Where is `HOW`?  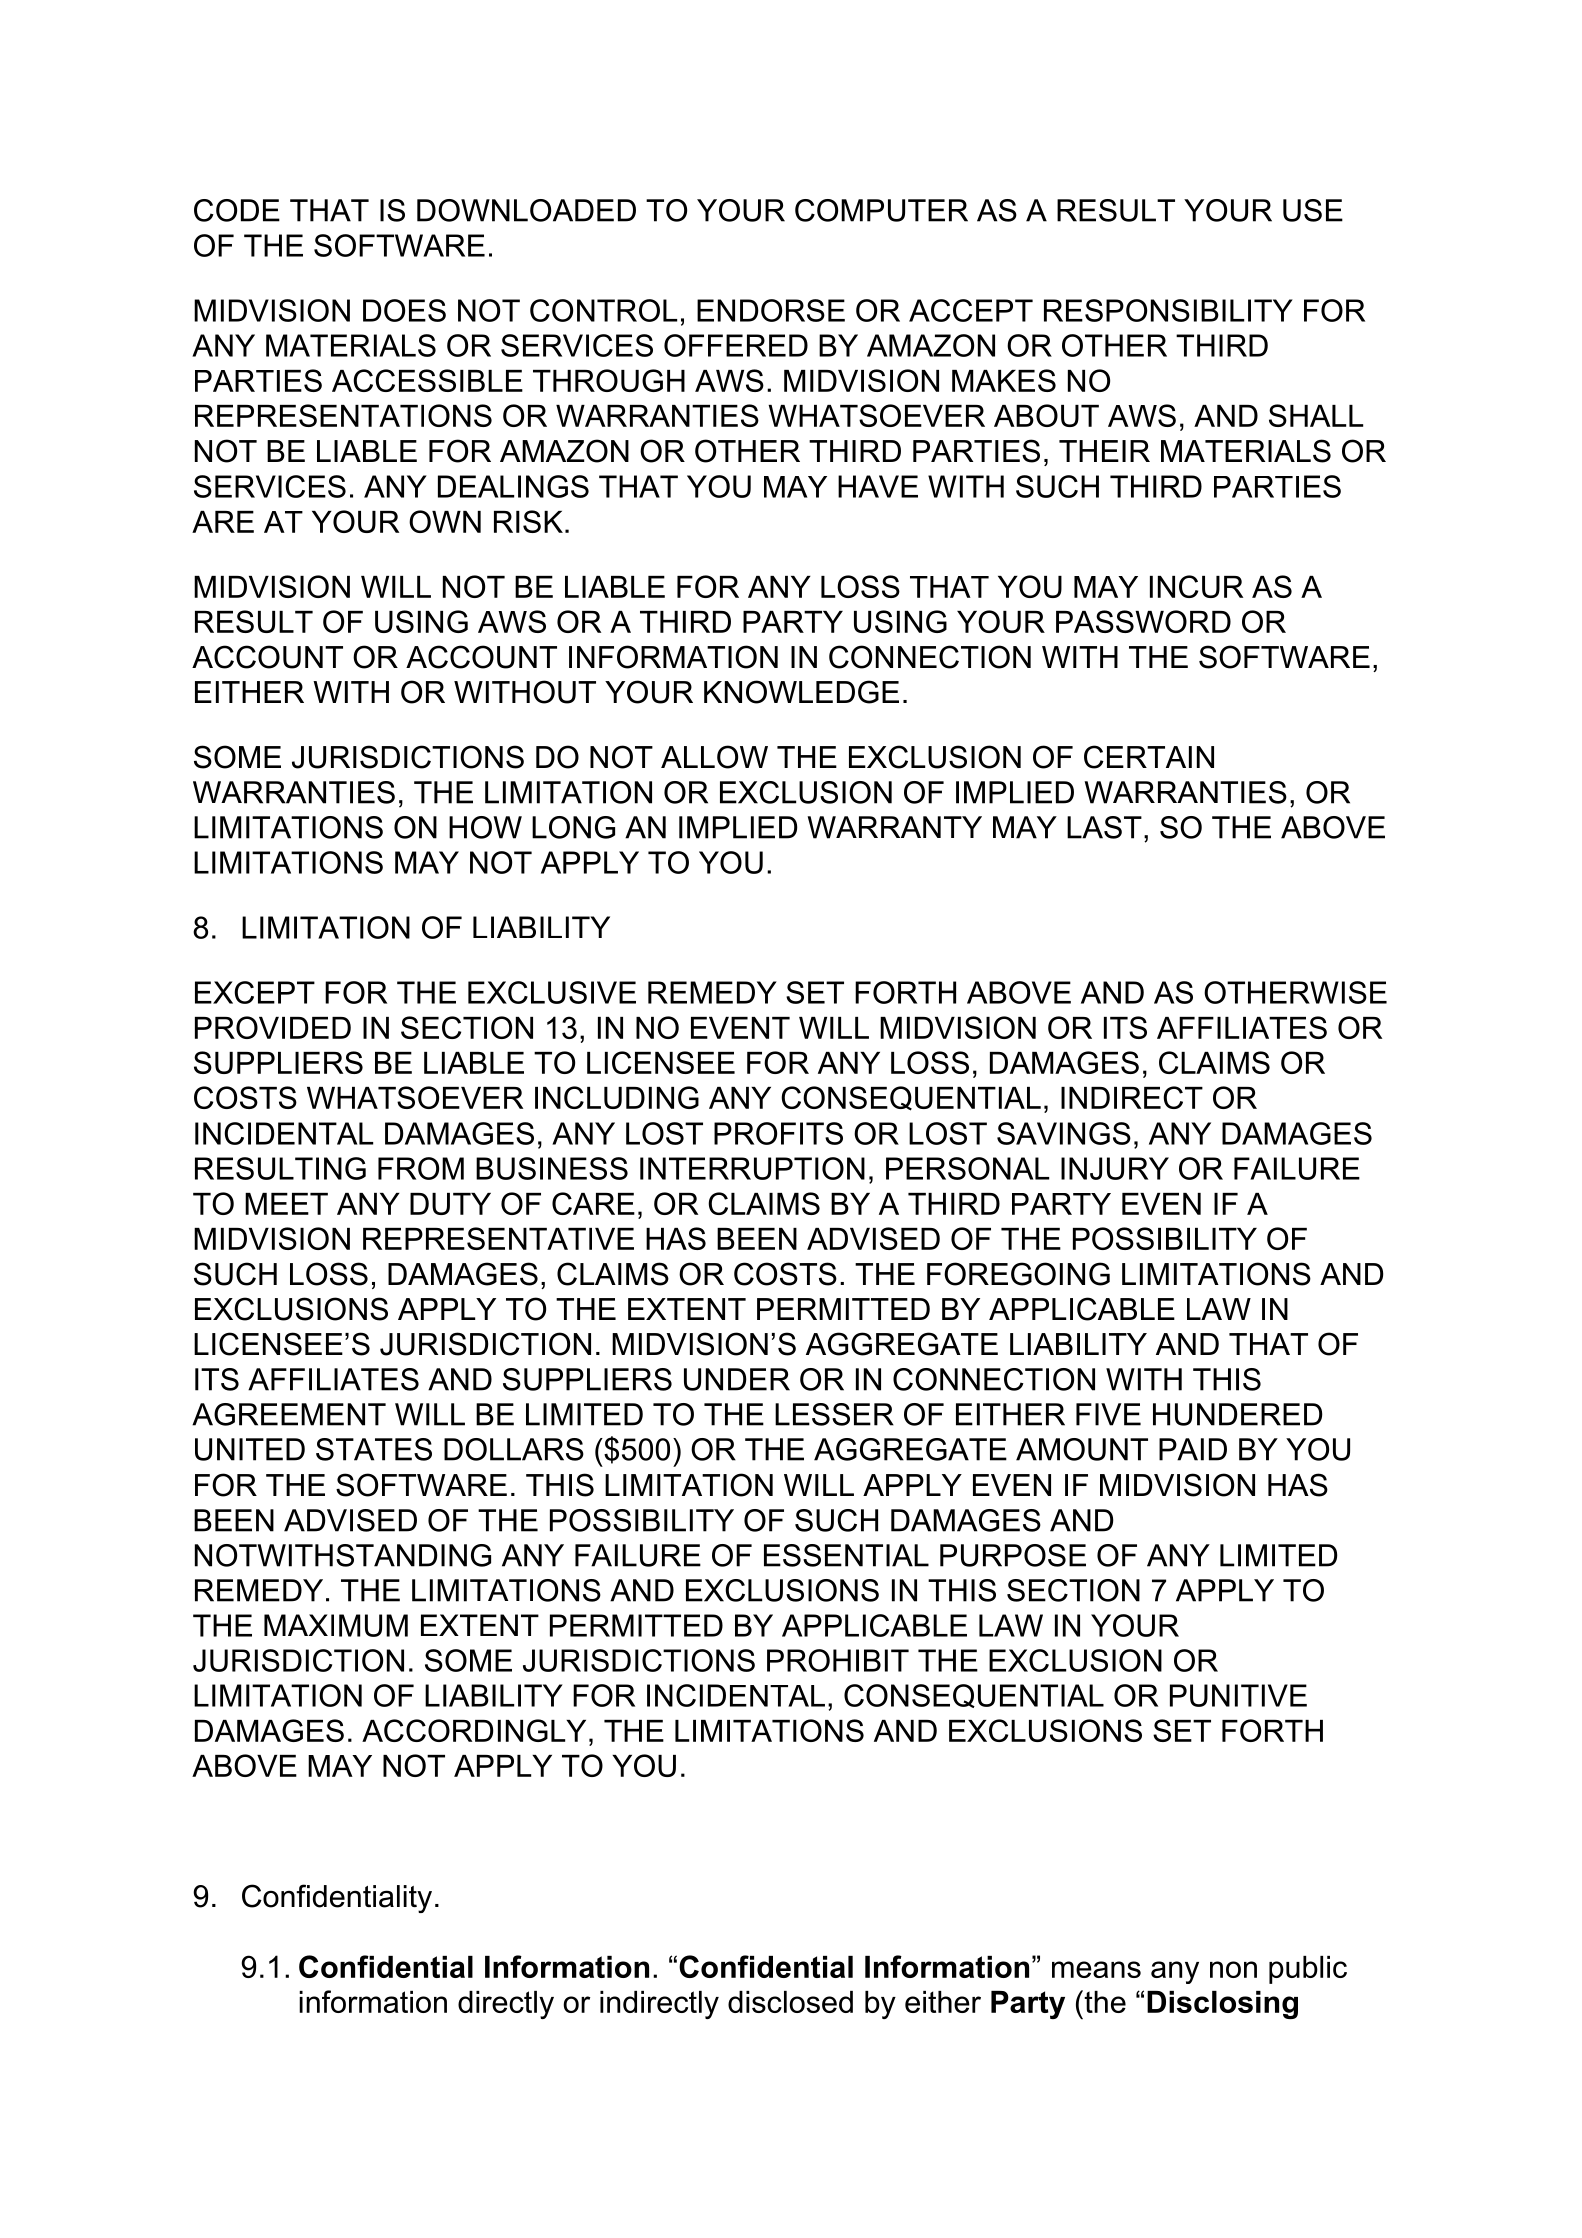
HOW is located at coordinates (485, 827).
